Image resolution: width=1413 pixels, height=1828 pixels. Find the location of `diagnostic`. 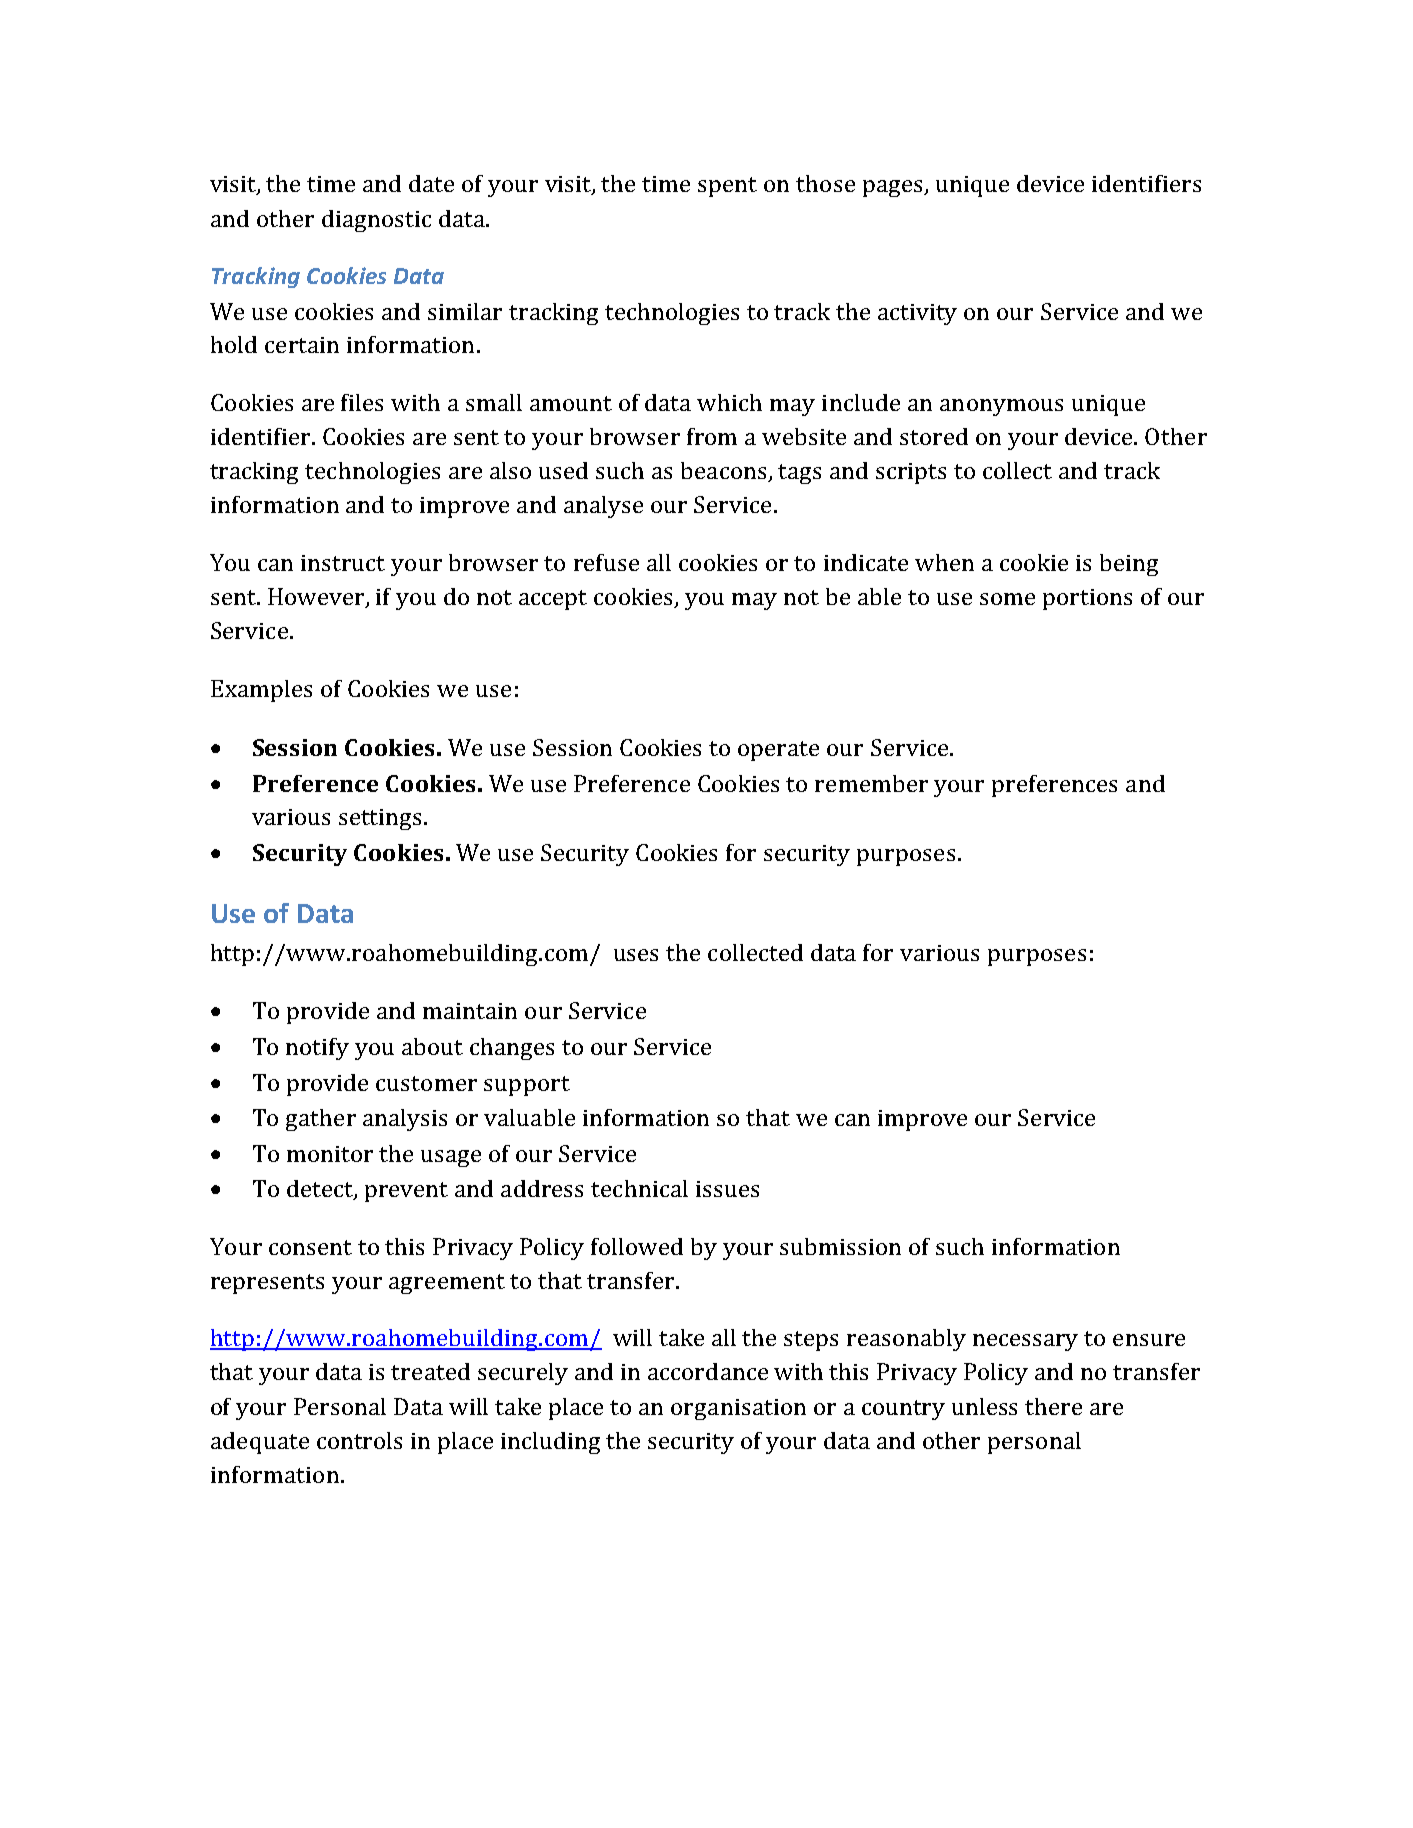

diagnostic is located at coordinates (376, 221).
